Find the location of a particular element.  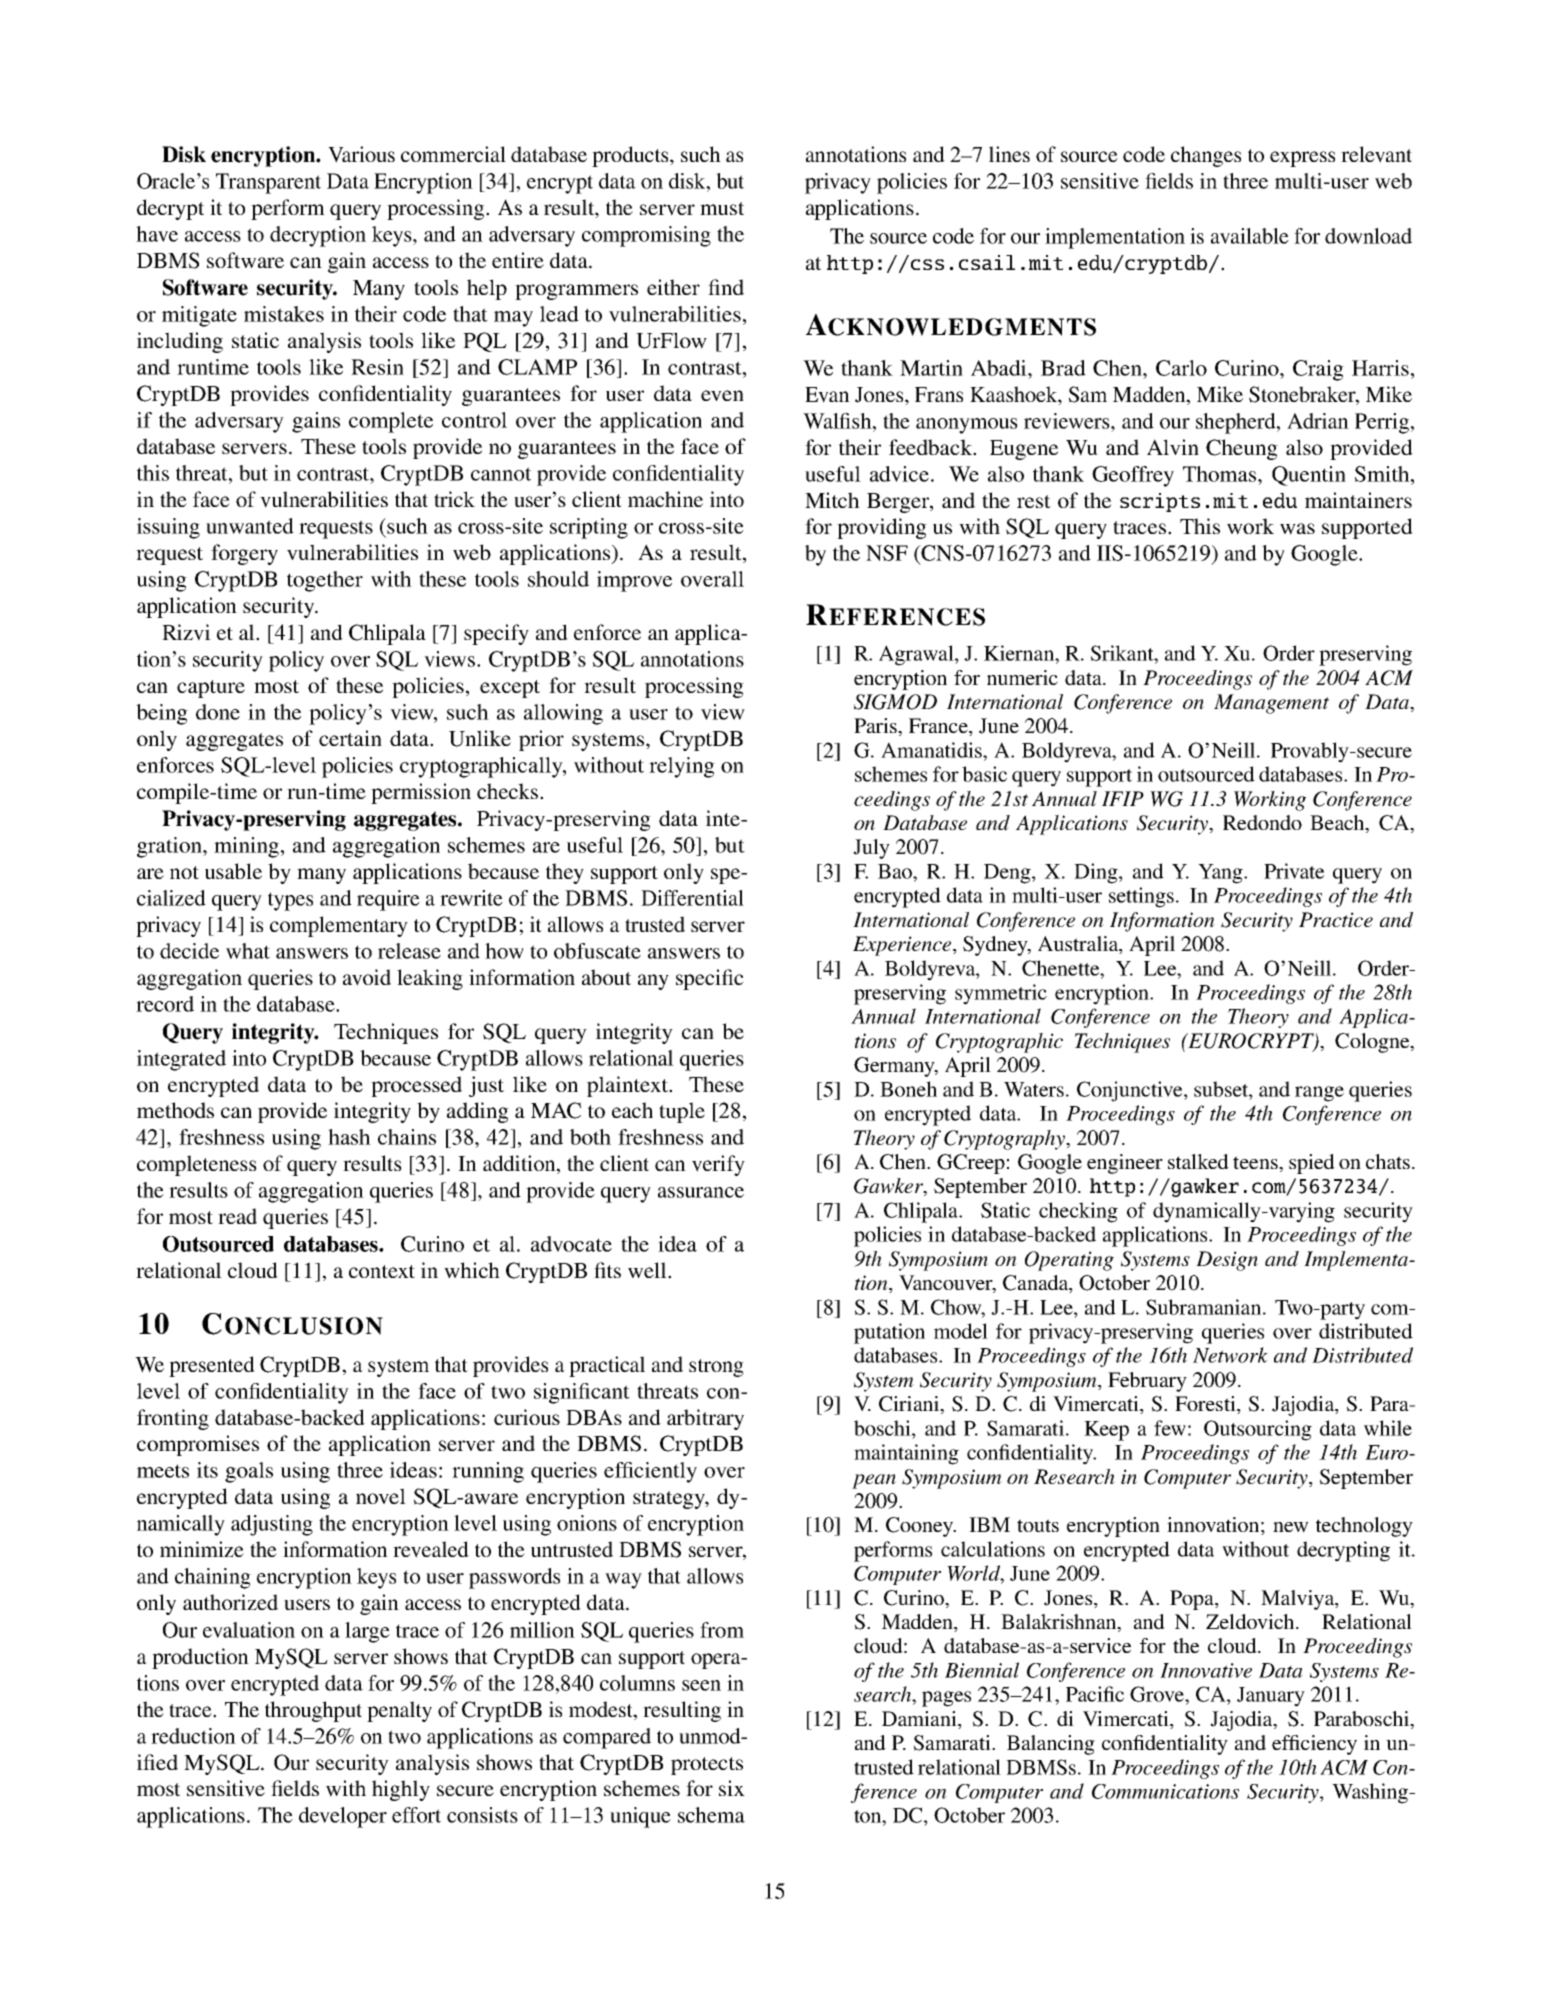

developer is located at coordinates (343, 1817).
